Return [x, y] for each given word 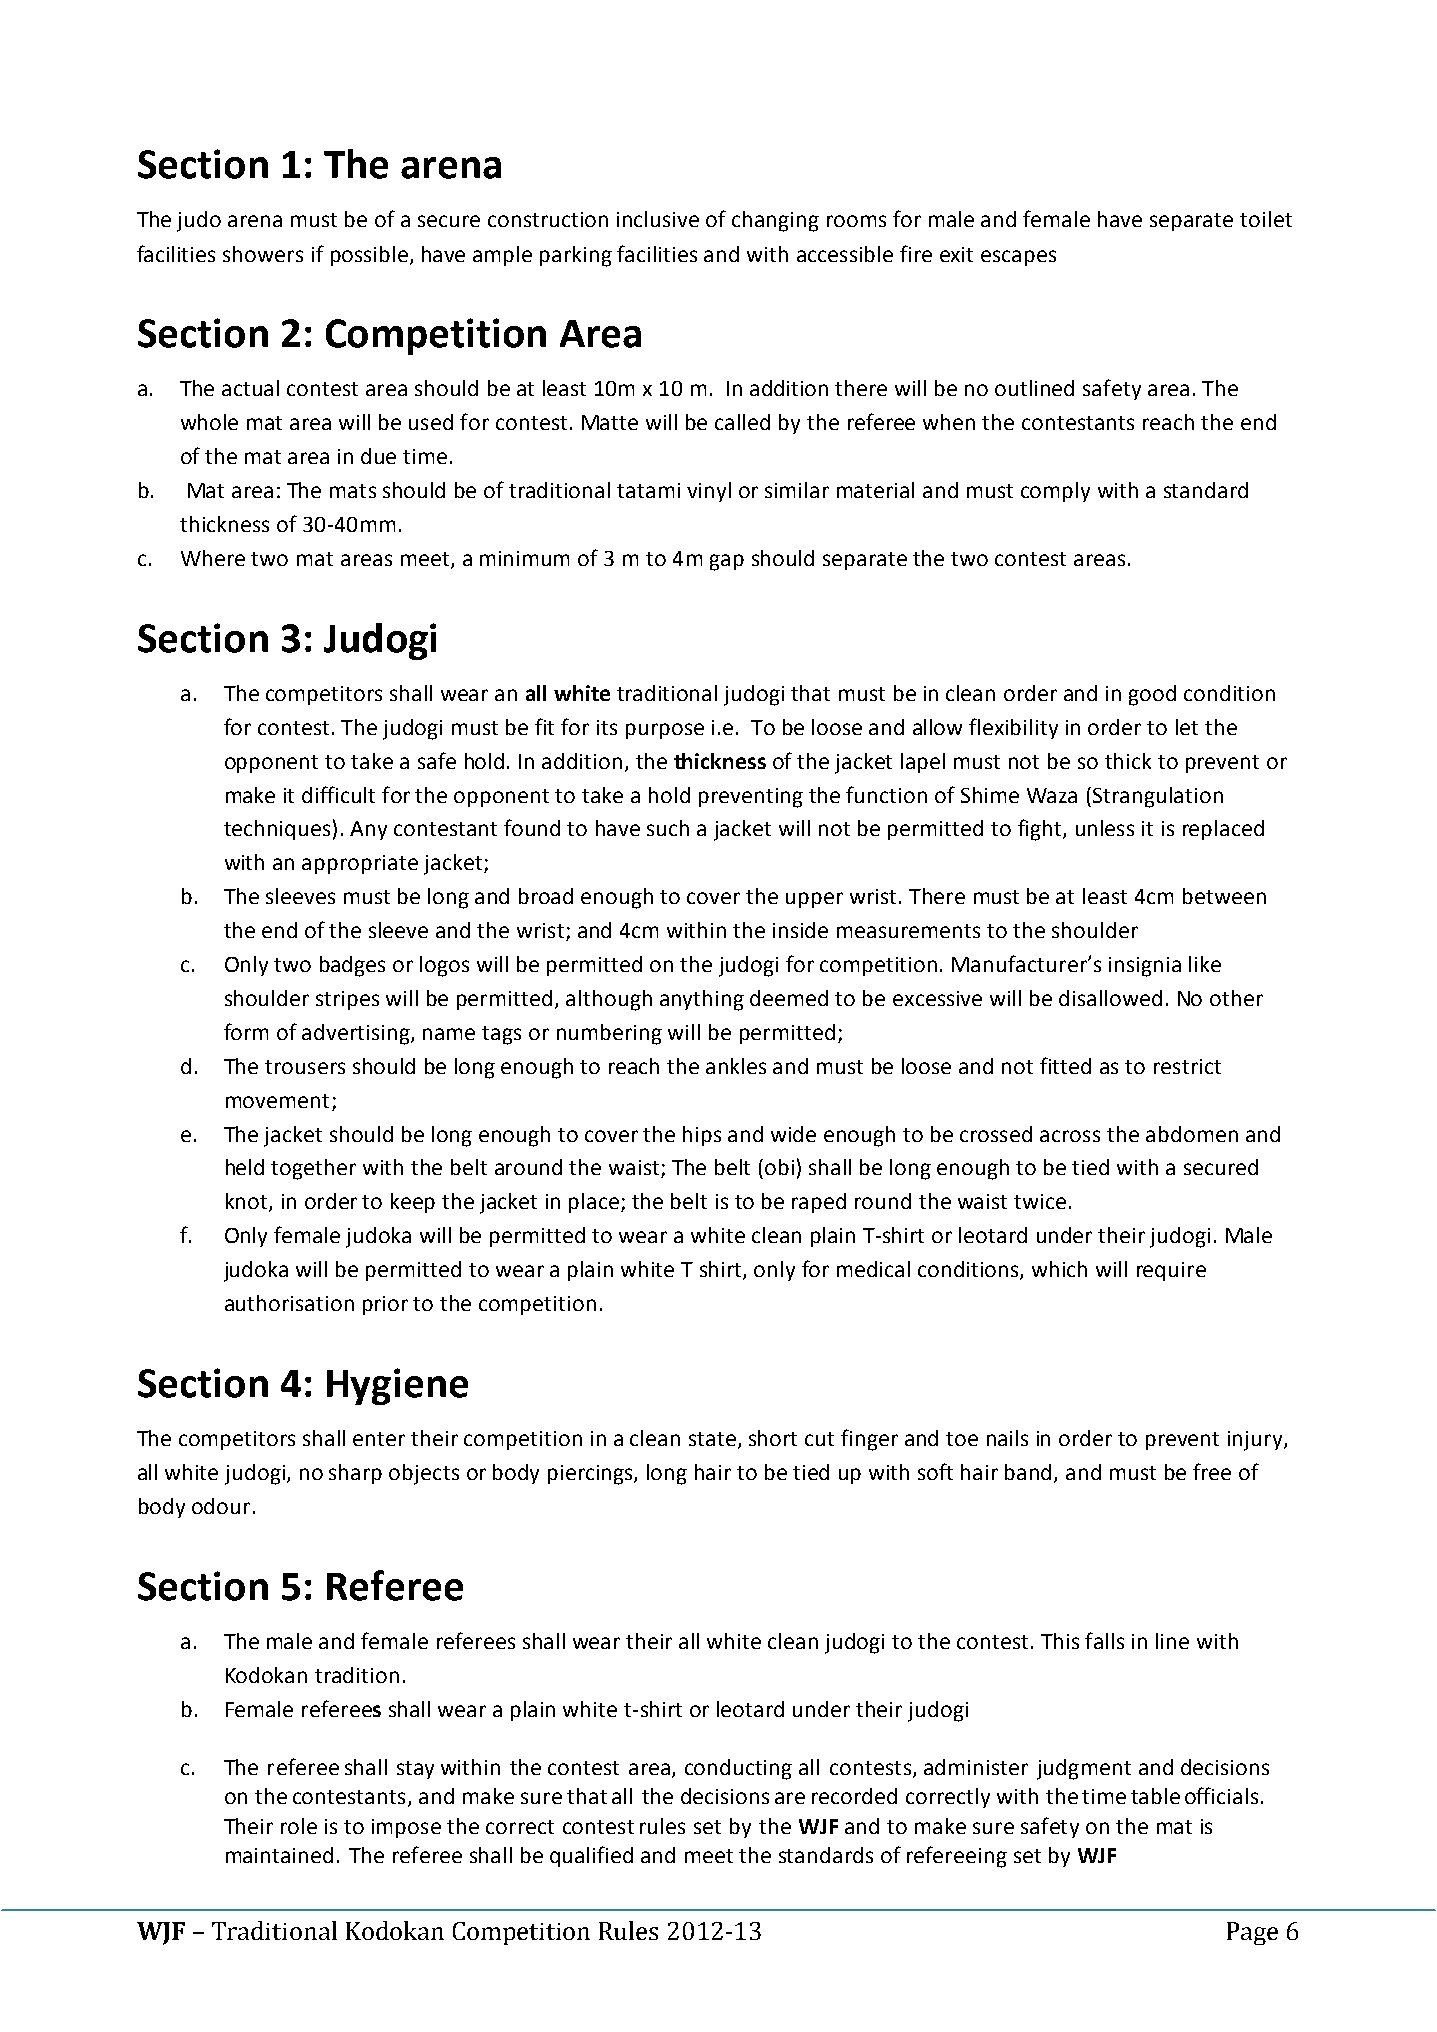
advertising [357, 1034]
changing [775, 221]
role [299, 1826]
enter [379, 1439]
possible [369, 256]
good [1152, 695]
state [712, 1439]
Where [213, 558]
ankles [736, 1066]
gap [727, 562]
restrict [1187, 1066]
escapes [1018, 258]
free [1212, 1471]
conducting [738, 1769]
